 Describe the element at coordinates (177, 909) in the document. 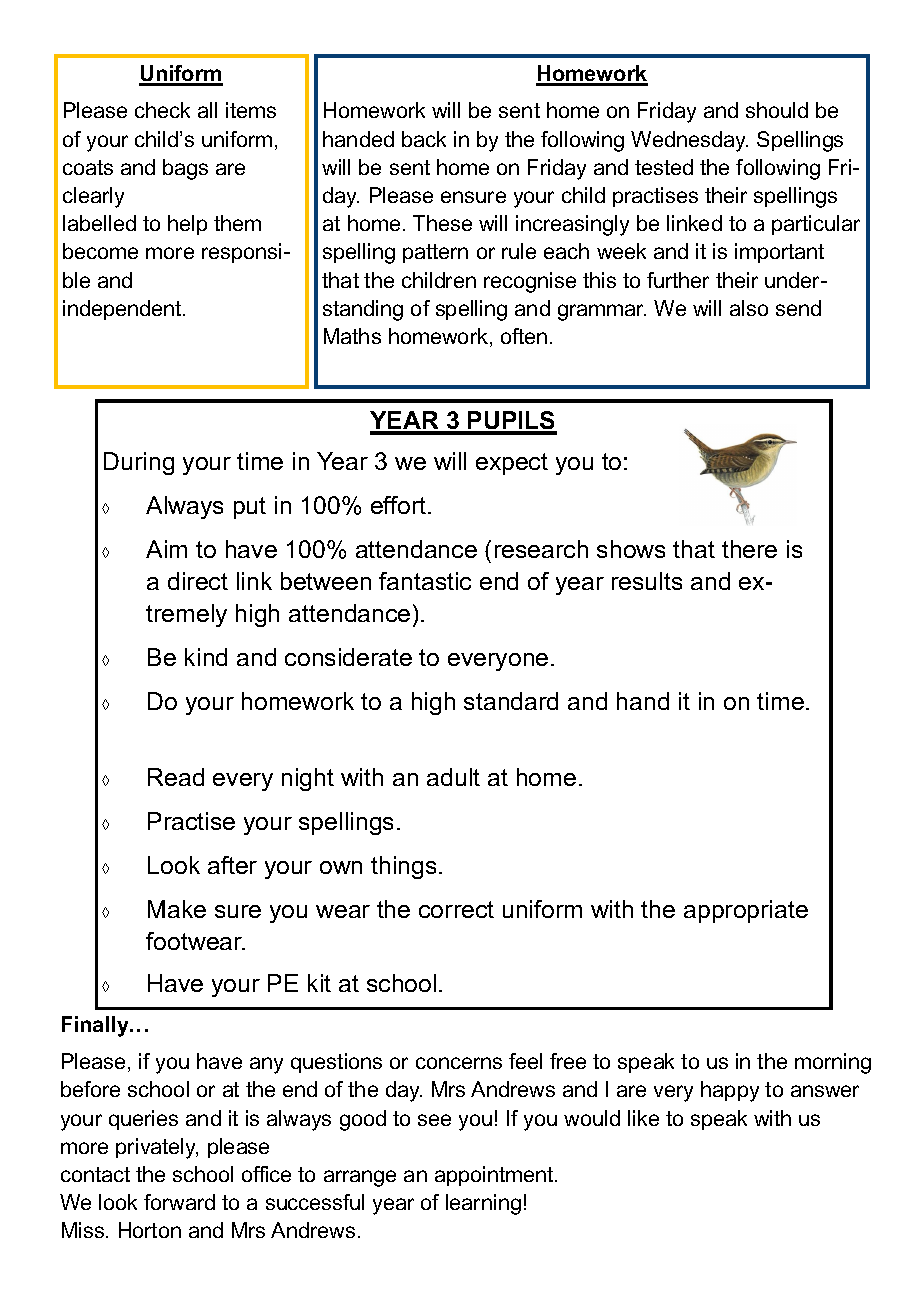

I see `Make` at that location.
